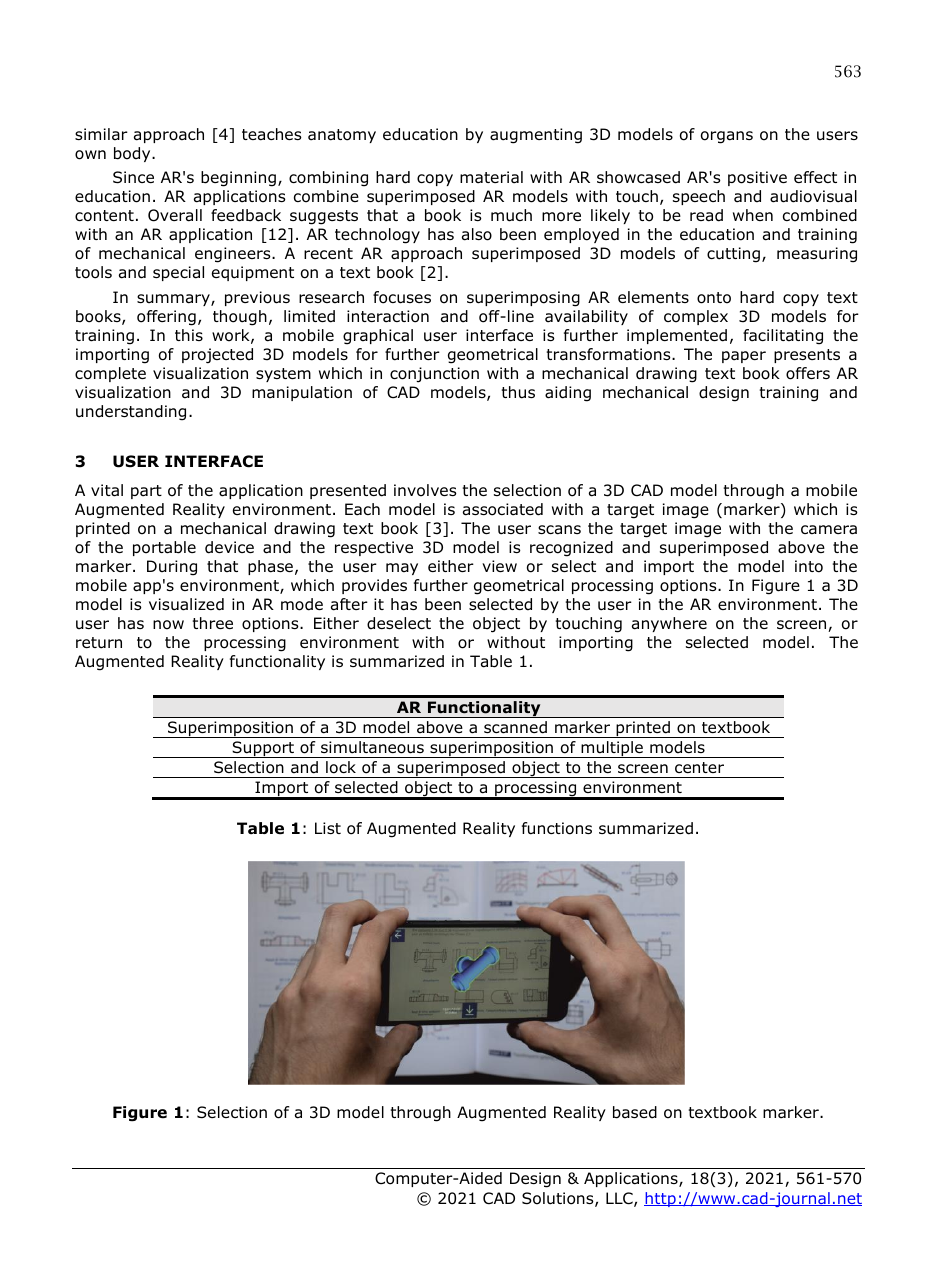  What do you see at coordinates (168, 625) in the document?
I see `now` at bounding box center [168, 625].
